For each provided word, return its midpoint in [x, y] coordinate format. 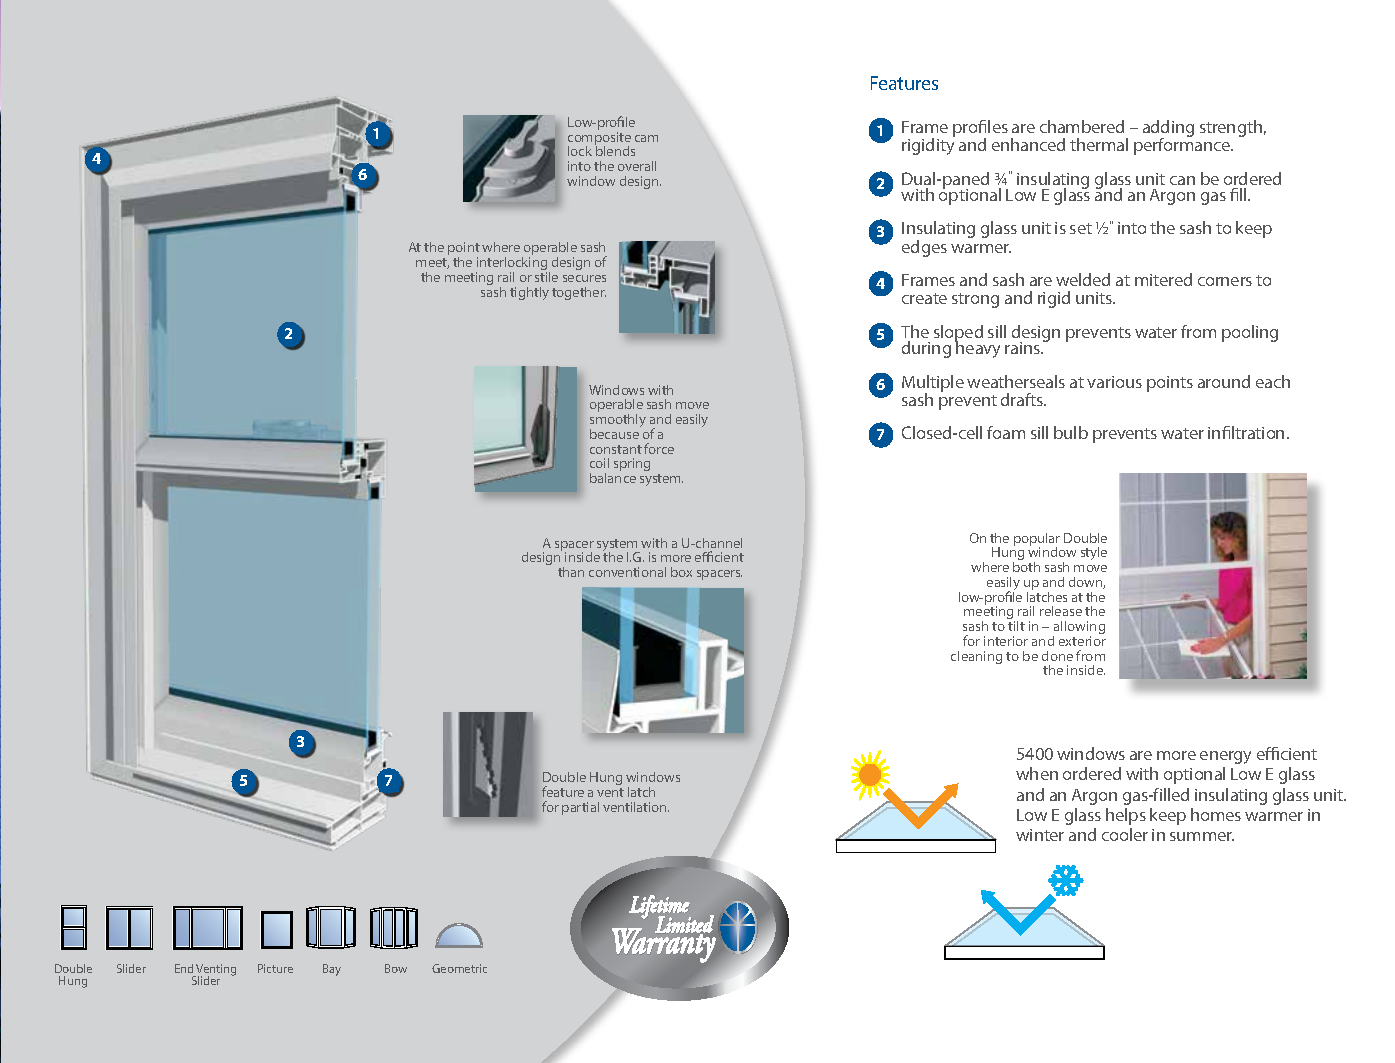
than [571, 572]
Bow [396, 968]
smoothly [618, 422]
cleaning [976, 657]
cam [646, 138]
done [1057, 656]
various [1114, 382]
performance [1183, 145]
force [659, 448]
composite [599, 139]
